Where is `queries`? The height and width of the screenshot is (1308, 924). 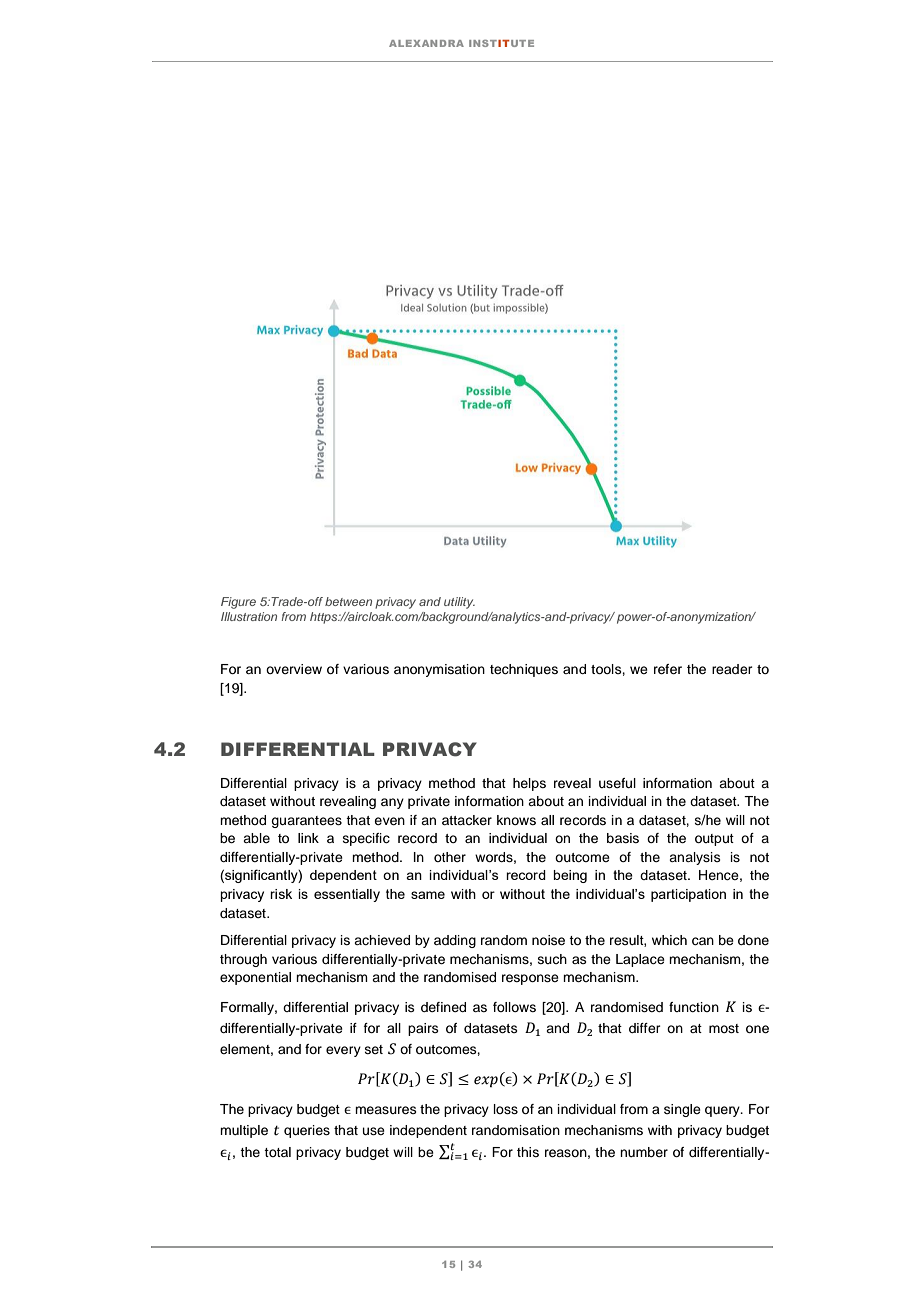
queries is located at coordinates (307, 1131).
